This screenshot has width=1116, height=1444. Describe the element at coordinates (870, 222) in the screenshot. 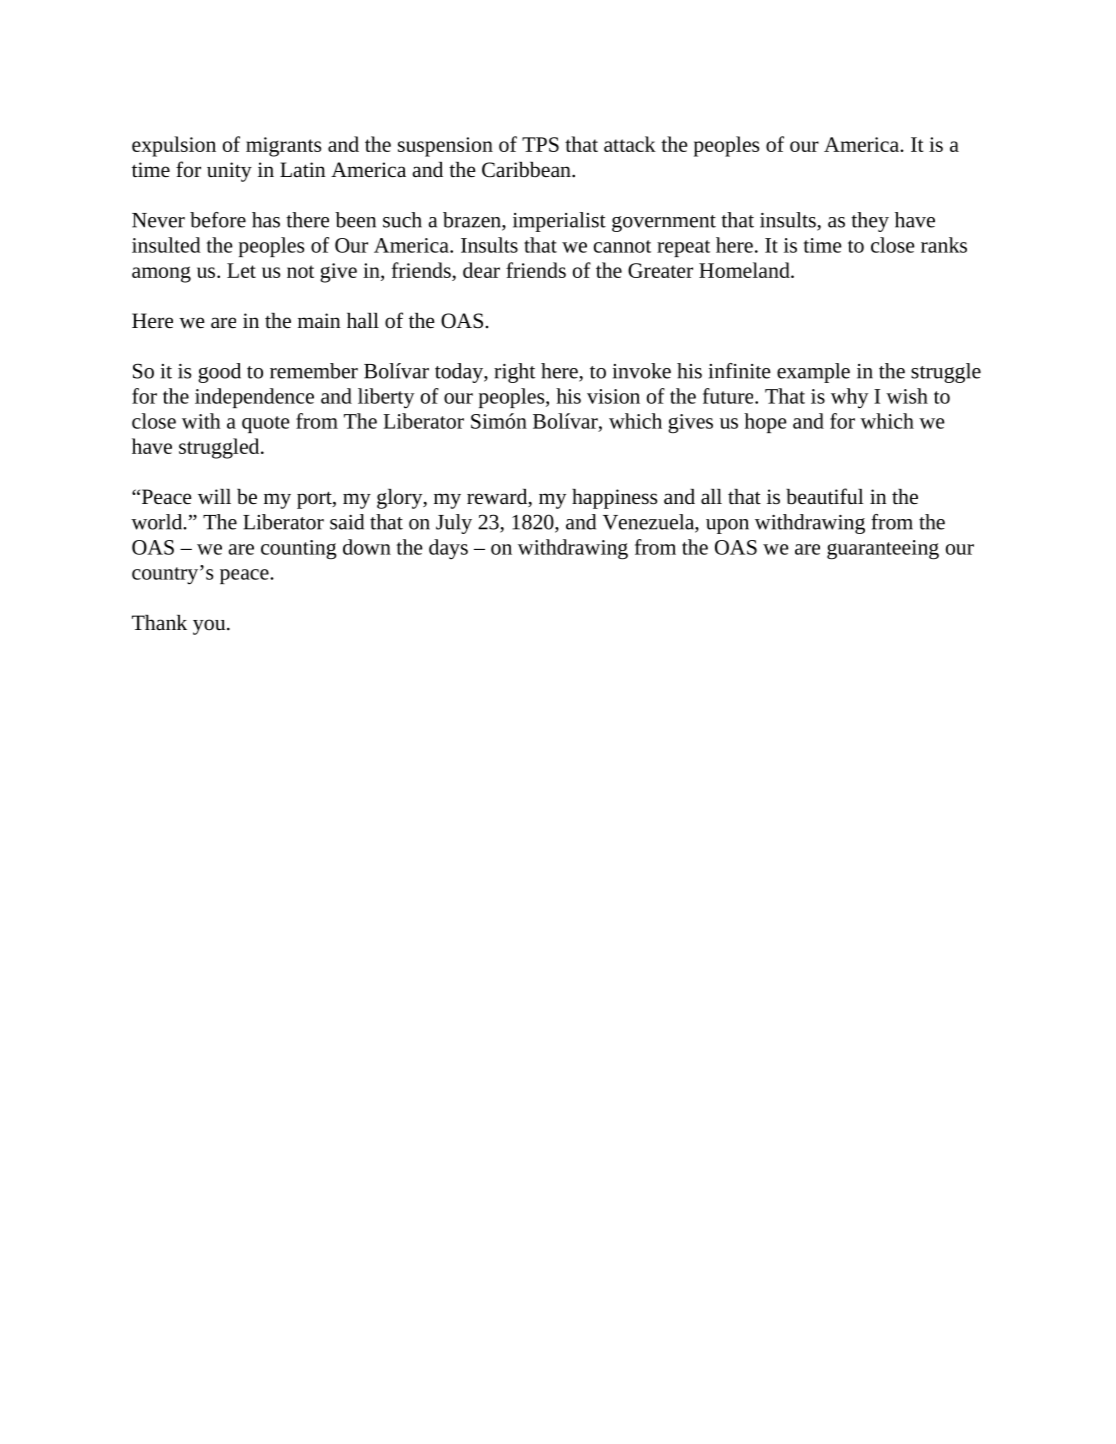

I see `they` at that location.
